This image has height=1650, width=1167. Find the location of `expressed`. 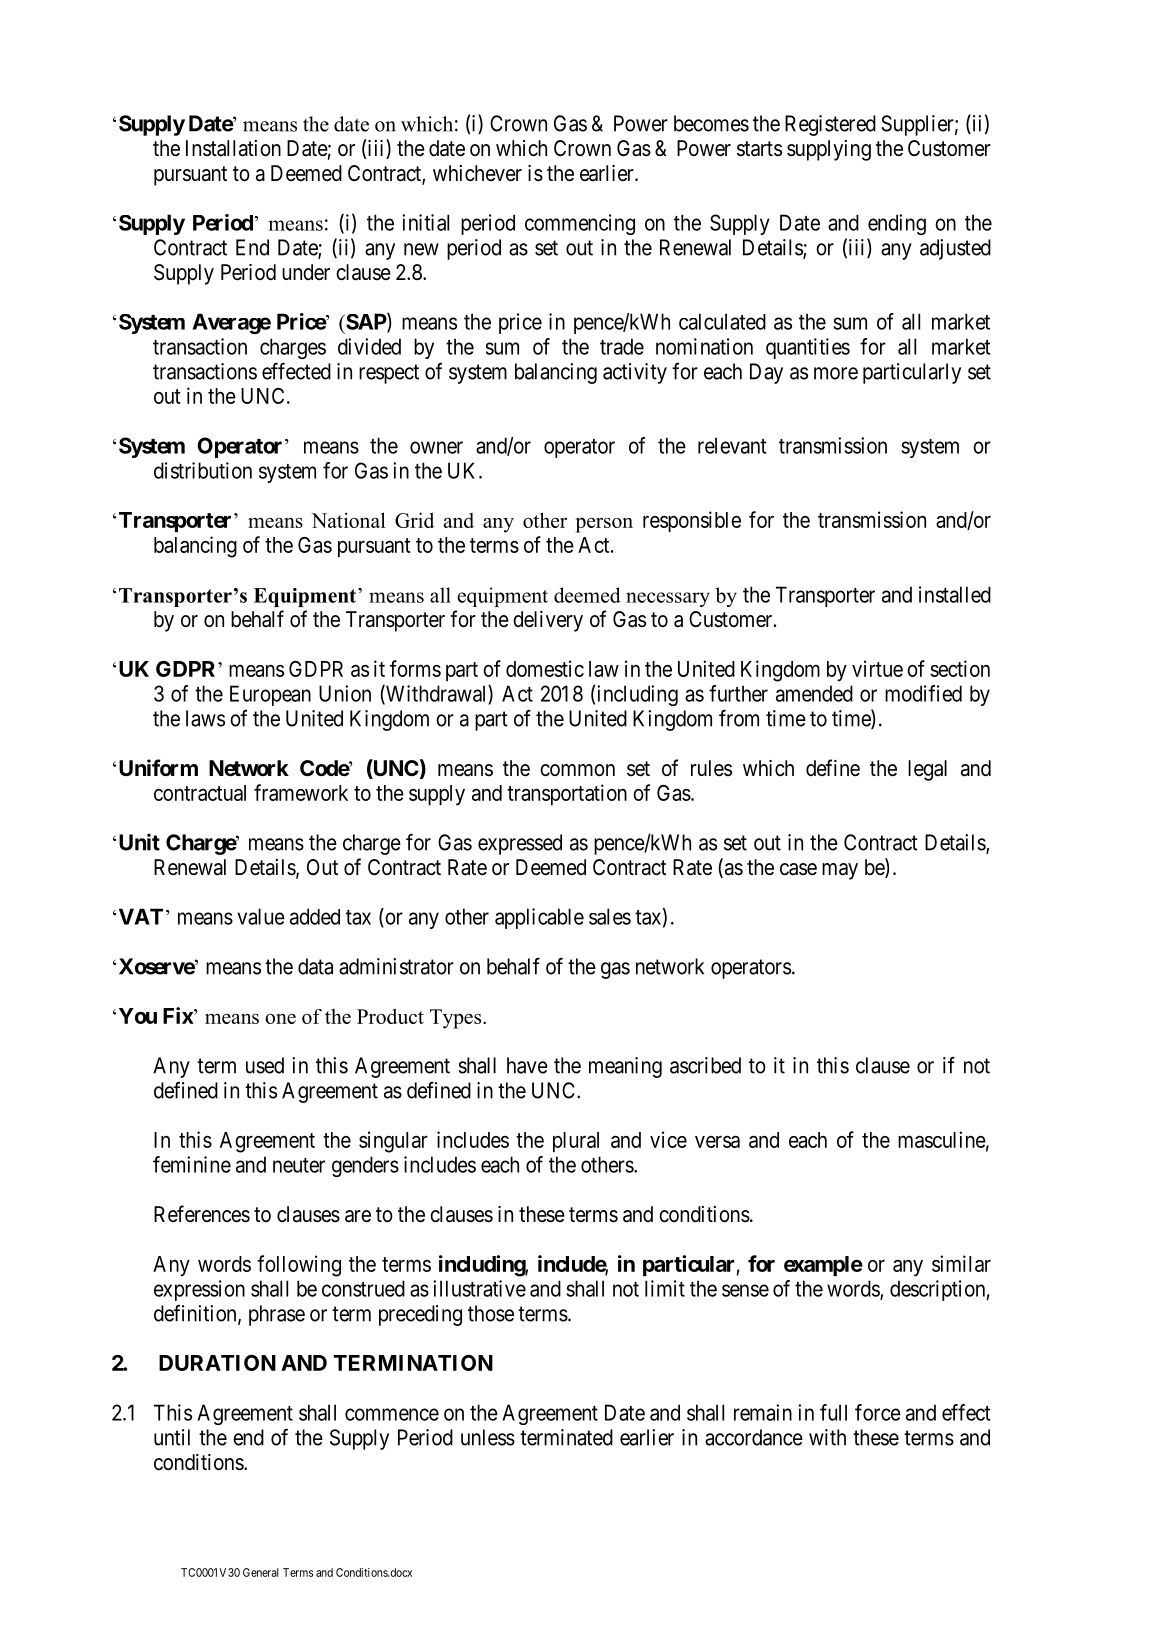

expressed is located at coordinates (520, 844).
